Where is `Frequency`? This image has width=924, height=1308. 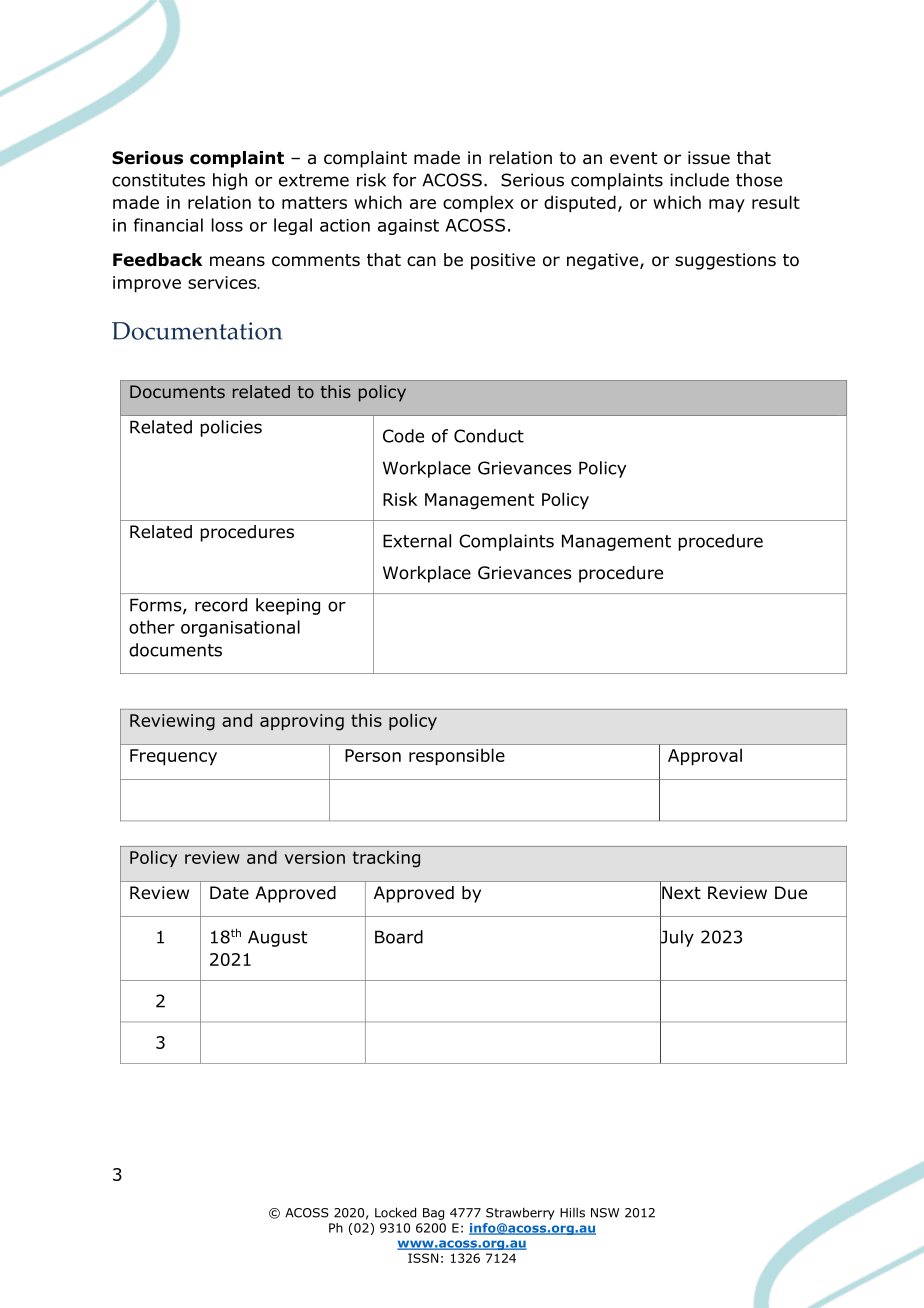
Frequency is located at coordinates (173, 757).
